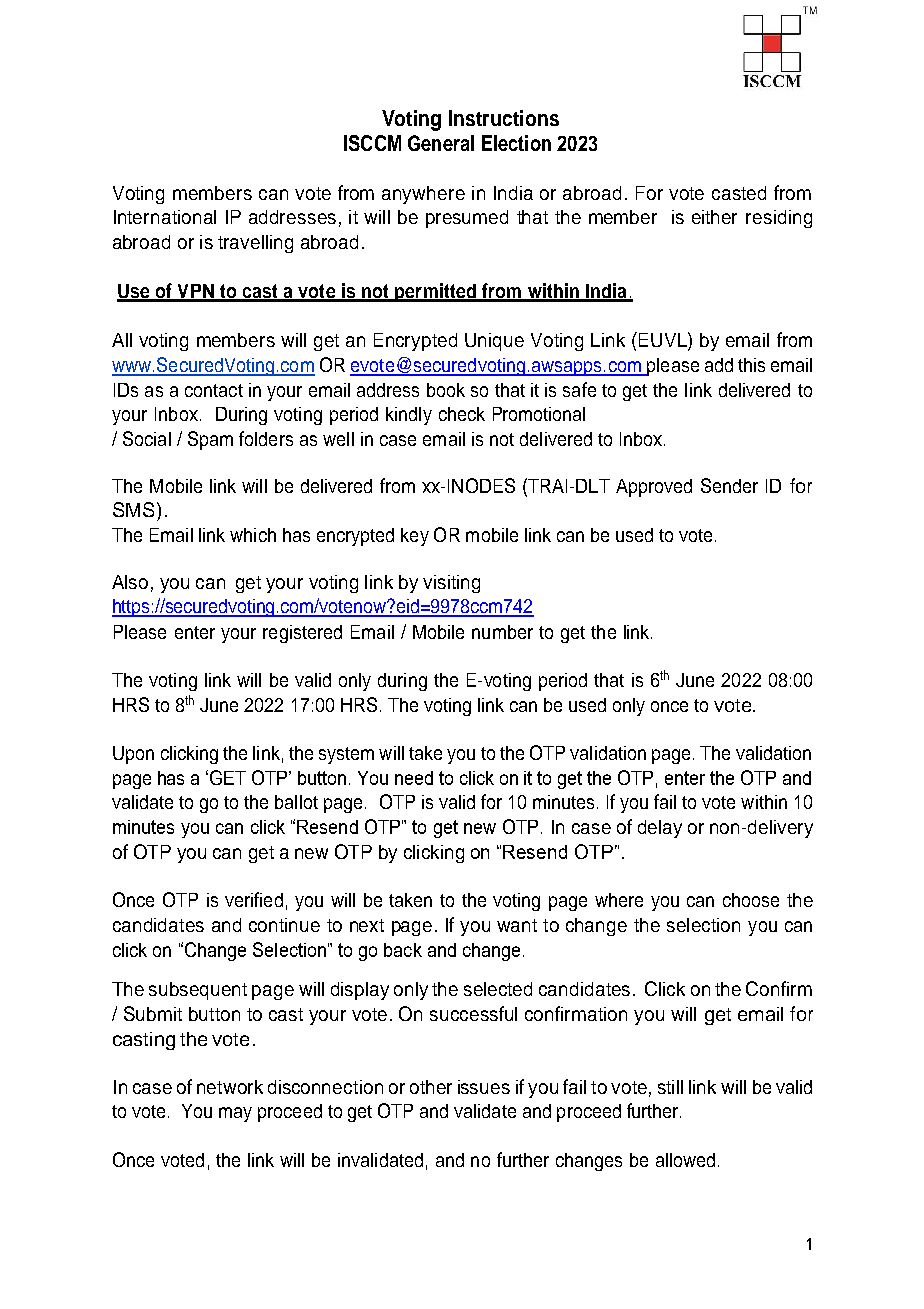 The width and height of the image is (924, 1309). Describe the element at coordinates (165, 217) in the image. I see `International` at that location.
